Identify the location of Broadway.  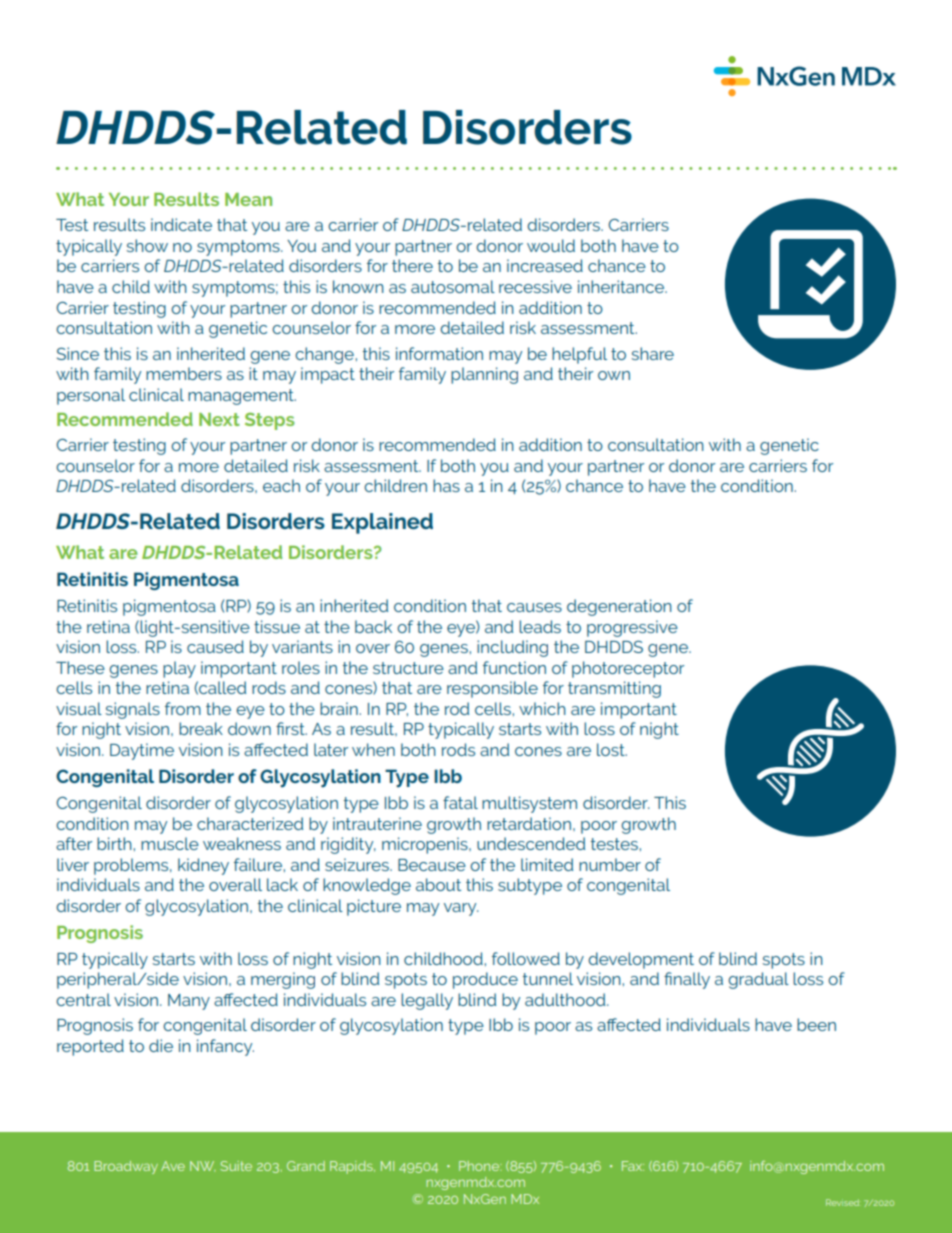
(126, 1167).
